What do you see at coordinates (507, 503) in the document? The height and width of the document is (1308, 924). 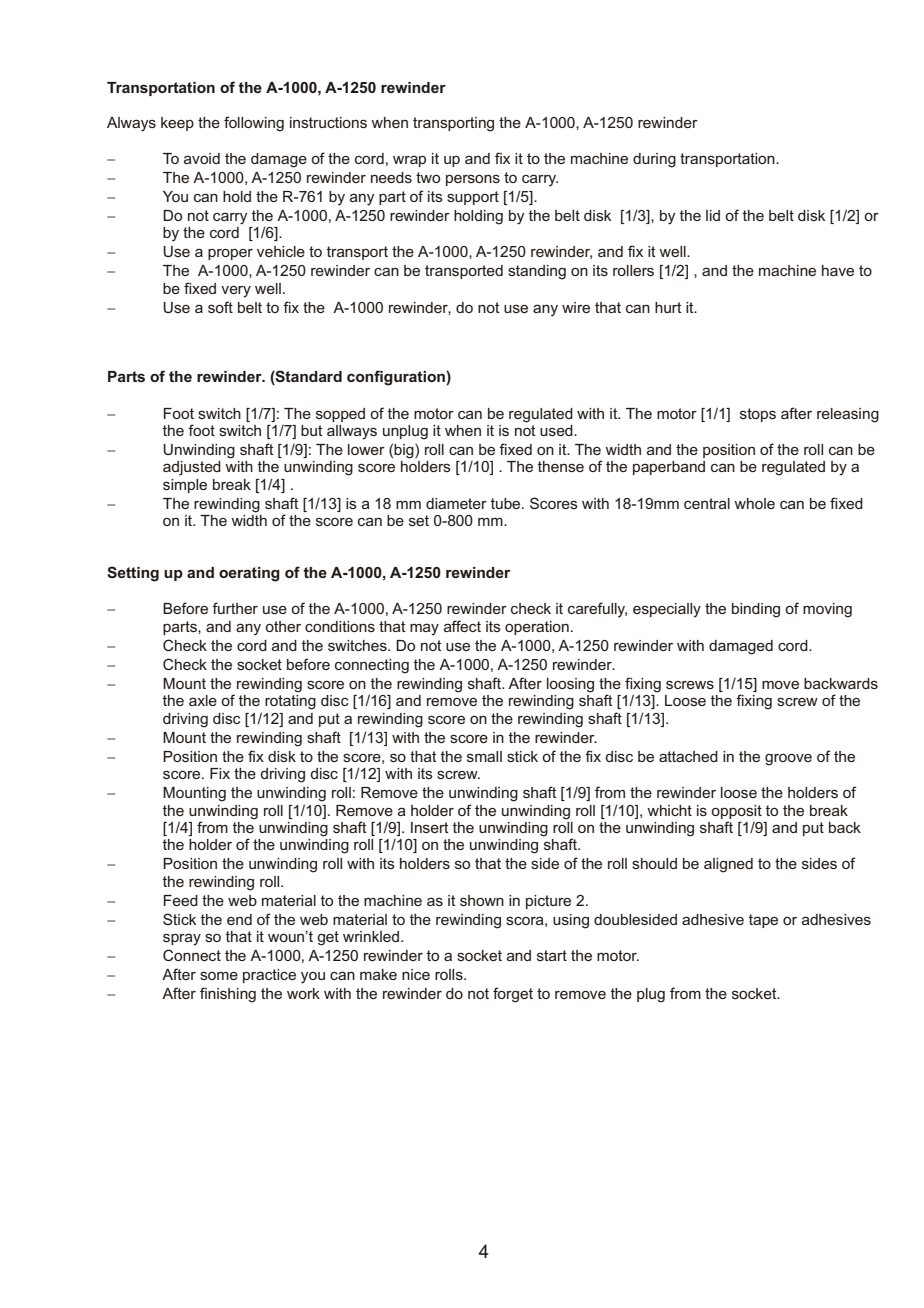 I see `tube` at bounding box center [507, 503].
